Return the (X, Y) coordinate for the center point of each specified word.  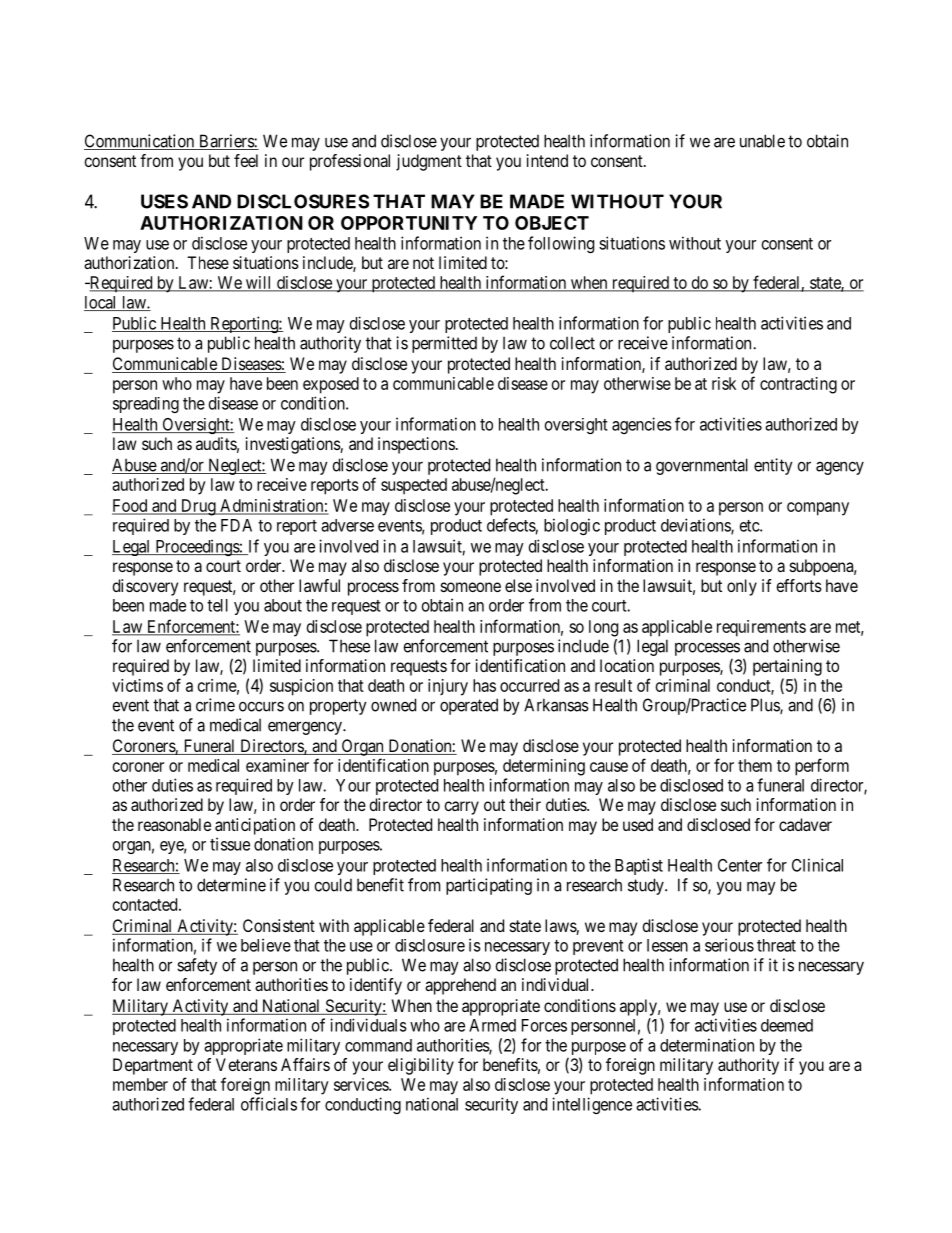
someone (471, 587)
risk (724, 383)
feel (246, 160)
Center (740, 865)
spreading (146, 405)
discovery (145, 587)
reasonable (174, 824)
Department (153, 1066)
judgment (429, 162)
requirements (761, 628)
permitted (444, 344)
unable (762, 141)
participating (489, 886)
